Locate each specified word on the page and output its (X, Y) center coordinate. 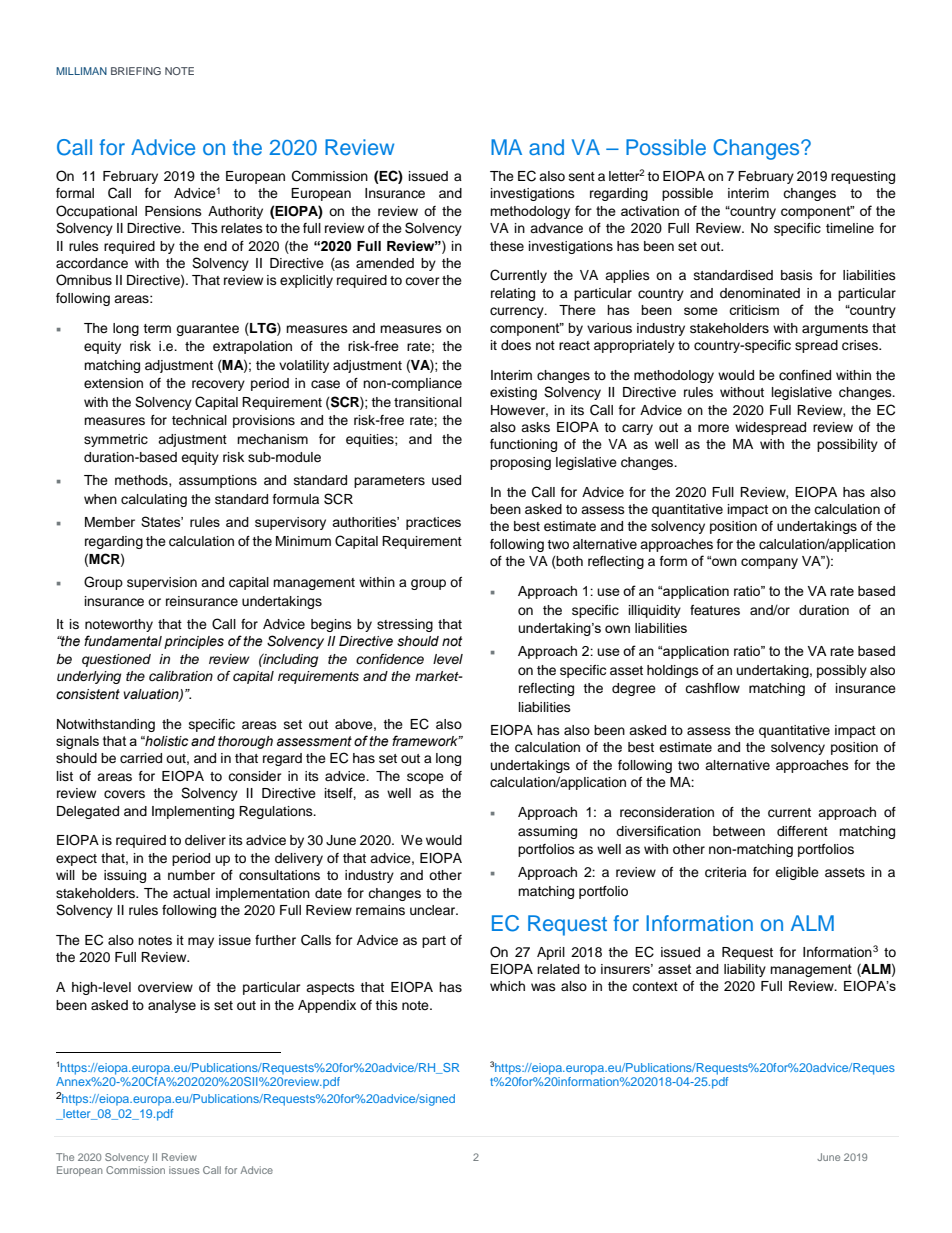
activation (650, 211)
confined (805, 375)
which (507, 986)
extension (113, 383)
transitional (428, 402)
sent (582, 176)
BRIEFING (136, 71)
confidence (390, 659)
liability (745, 970)
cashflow (712, 688)
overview (165, 987)
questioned (116, 660)
